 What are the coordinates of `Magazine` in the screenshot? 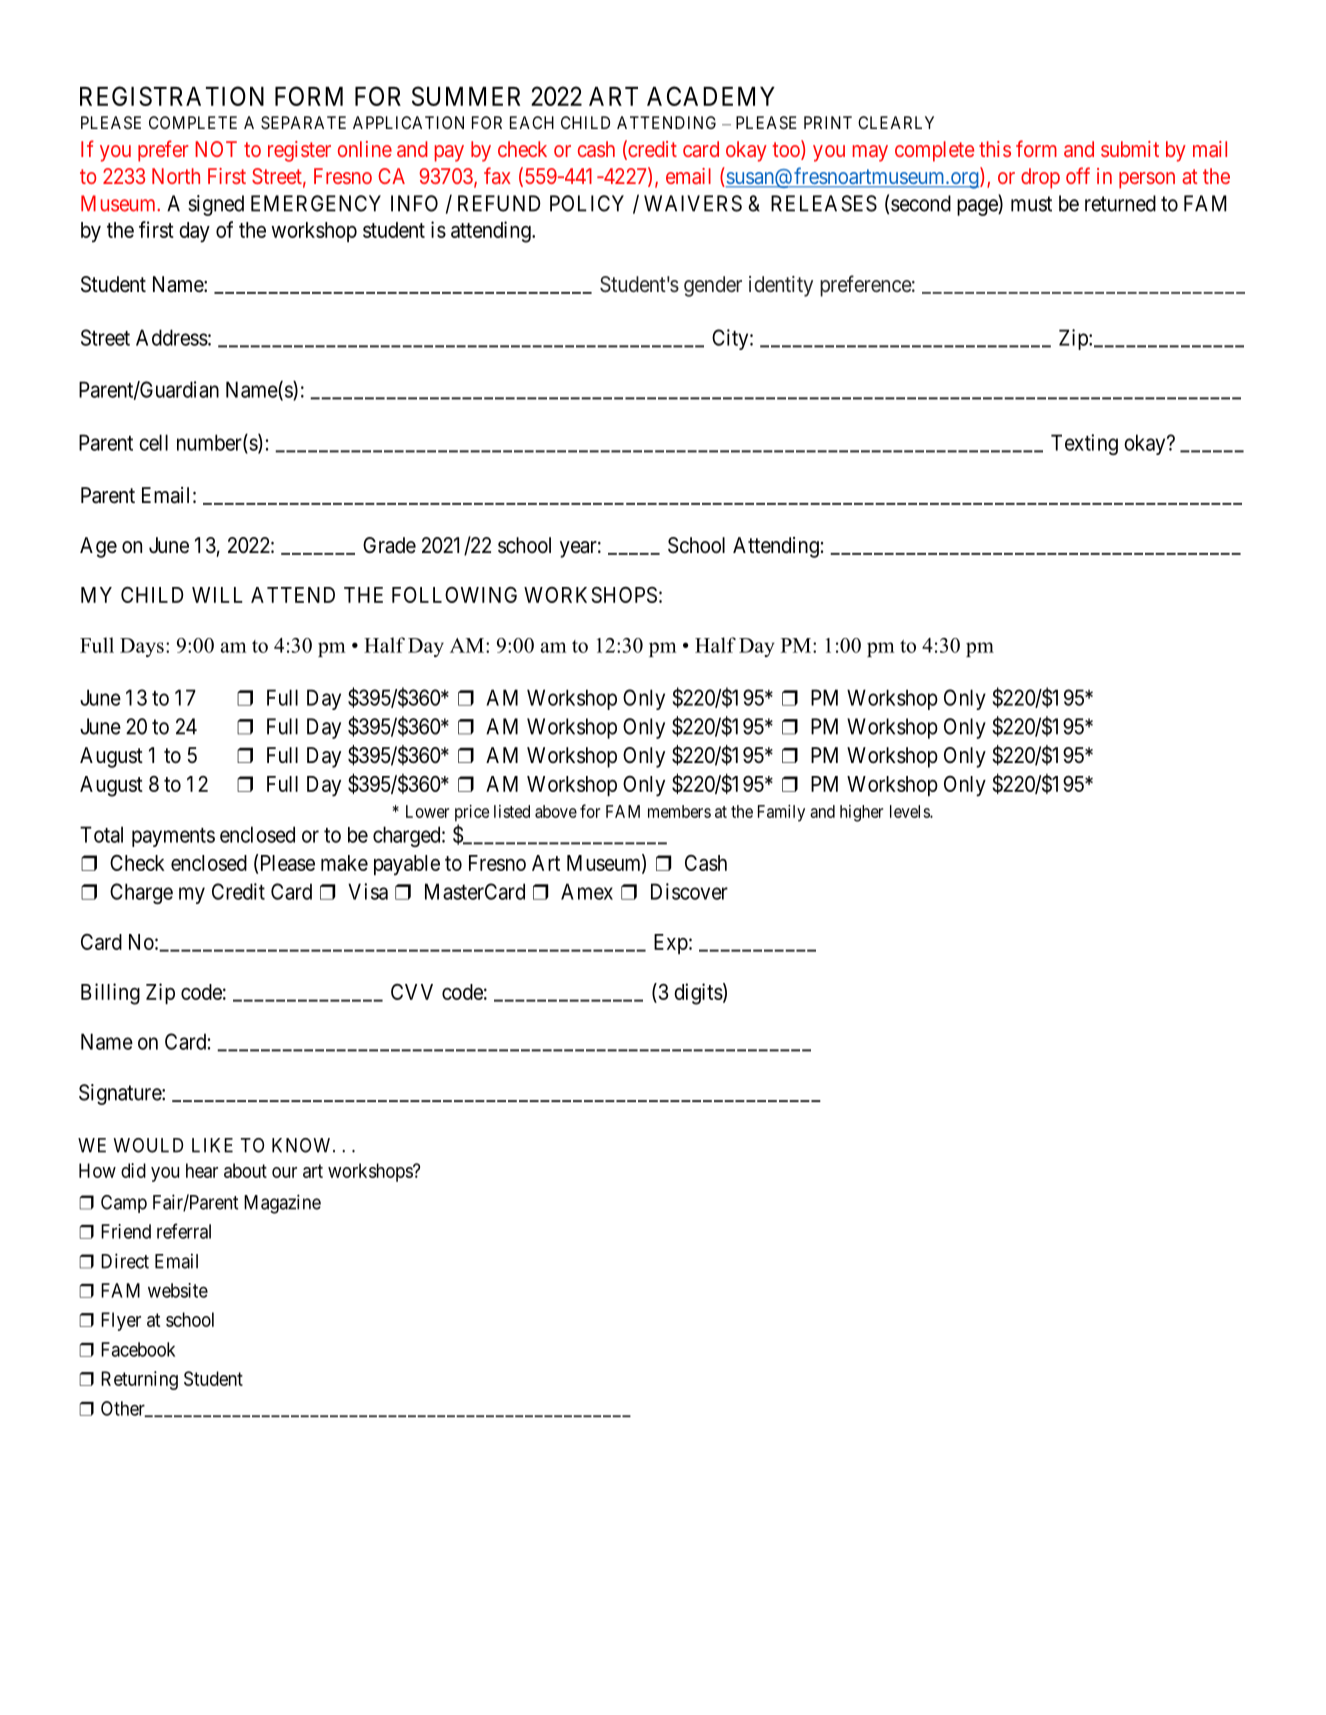 It's located at (282, 1204).
